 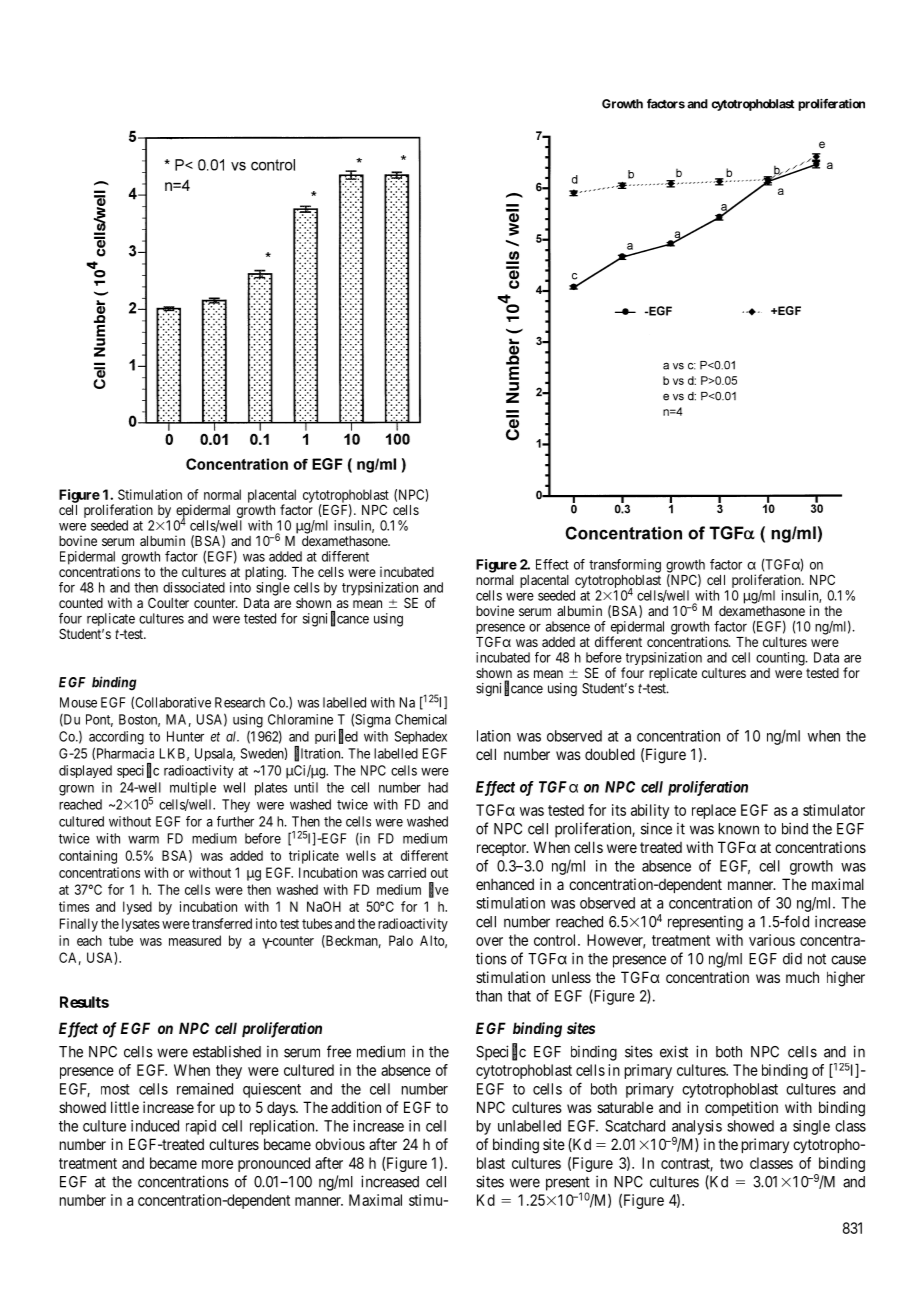 I want to click on much, so click(x=802, y=977).
